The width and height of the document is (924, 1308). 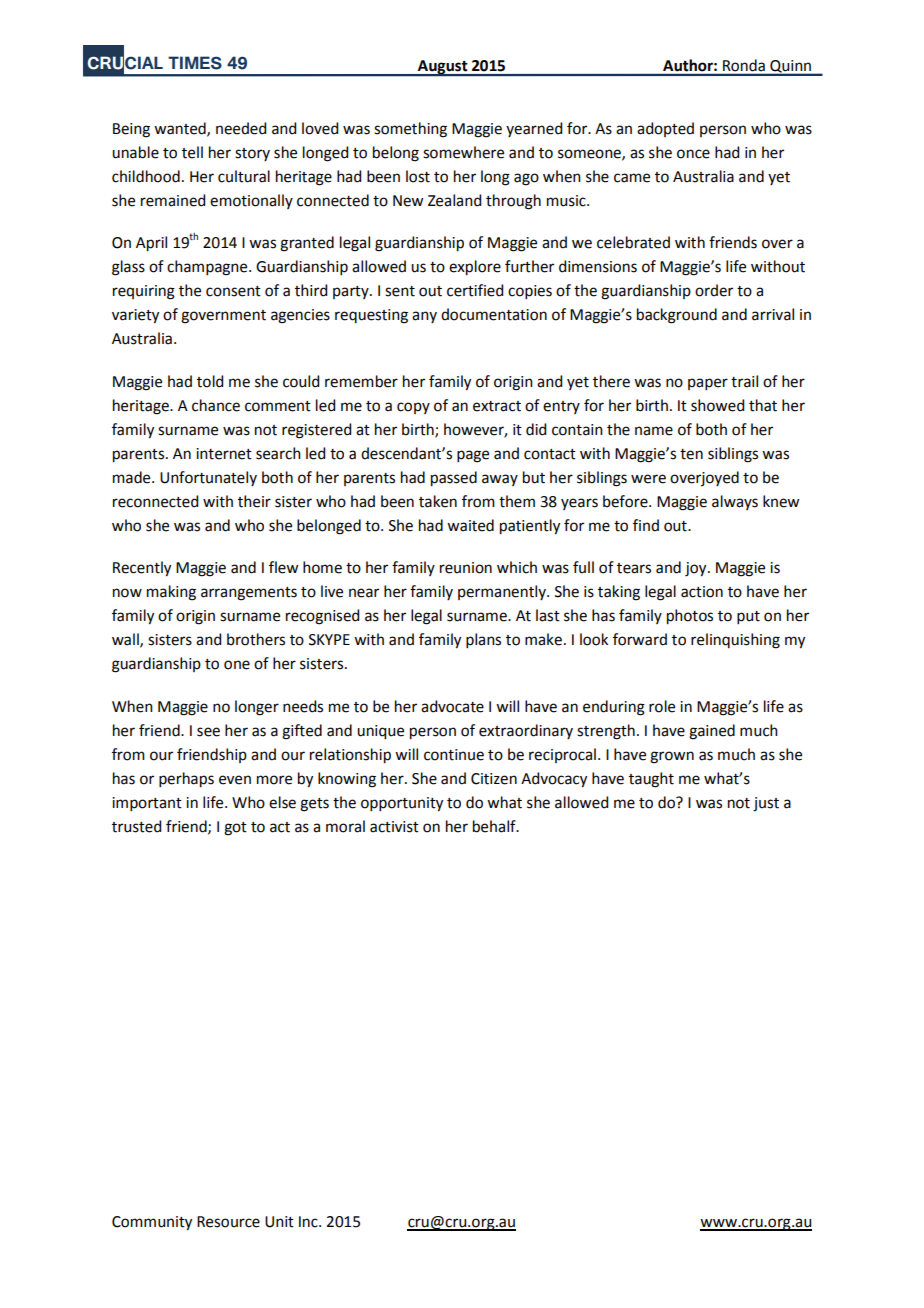 I want to click on TIMES, so click(x=195, y=63).
